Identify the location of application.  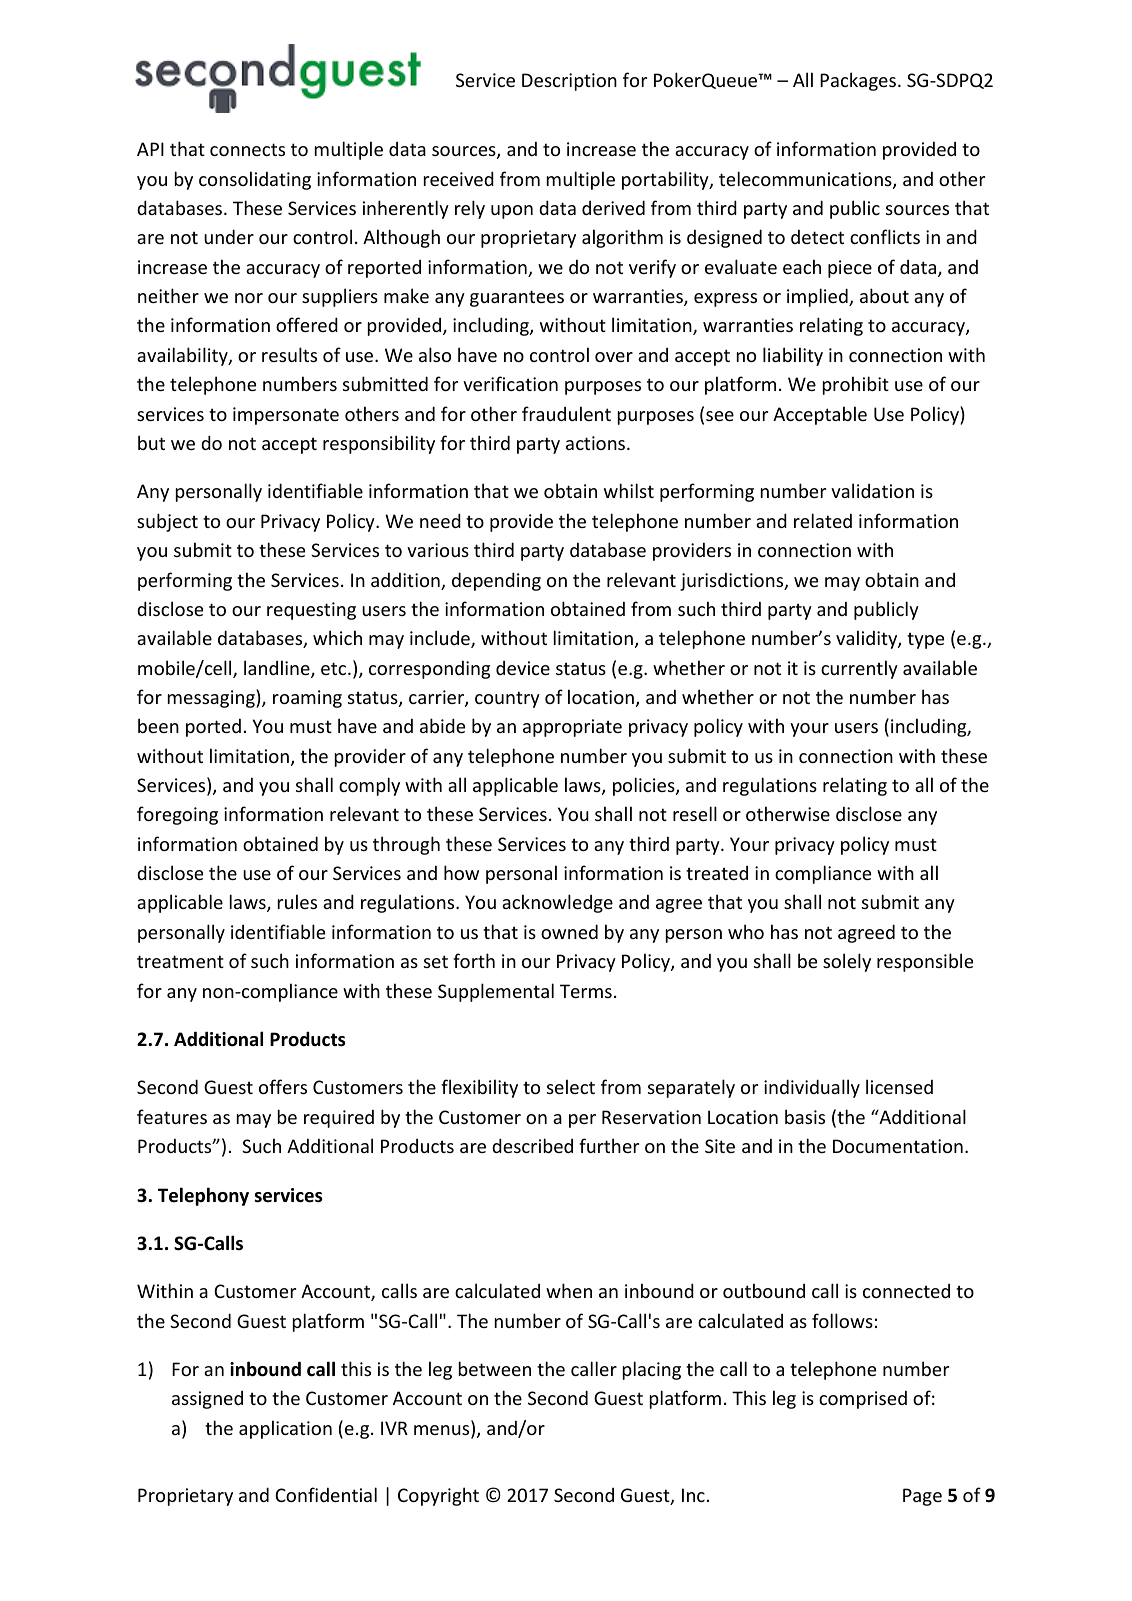
(285, 1429).
